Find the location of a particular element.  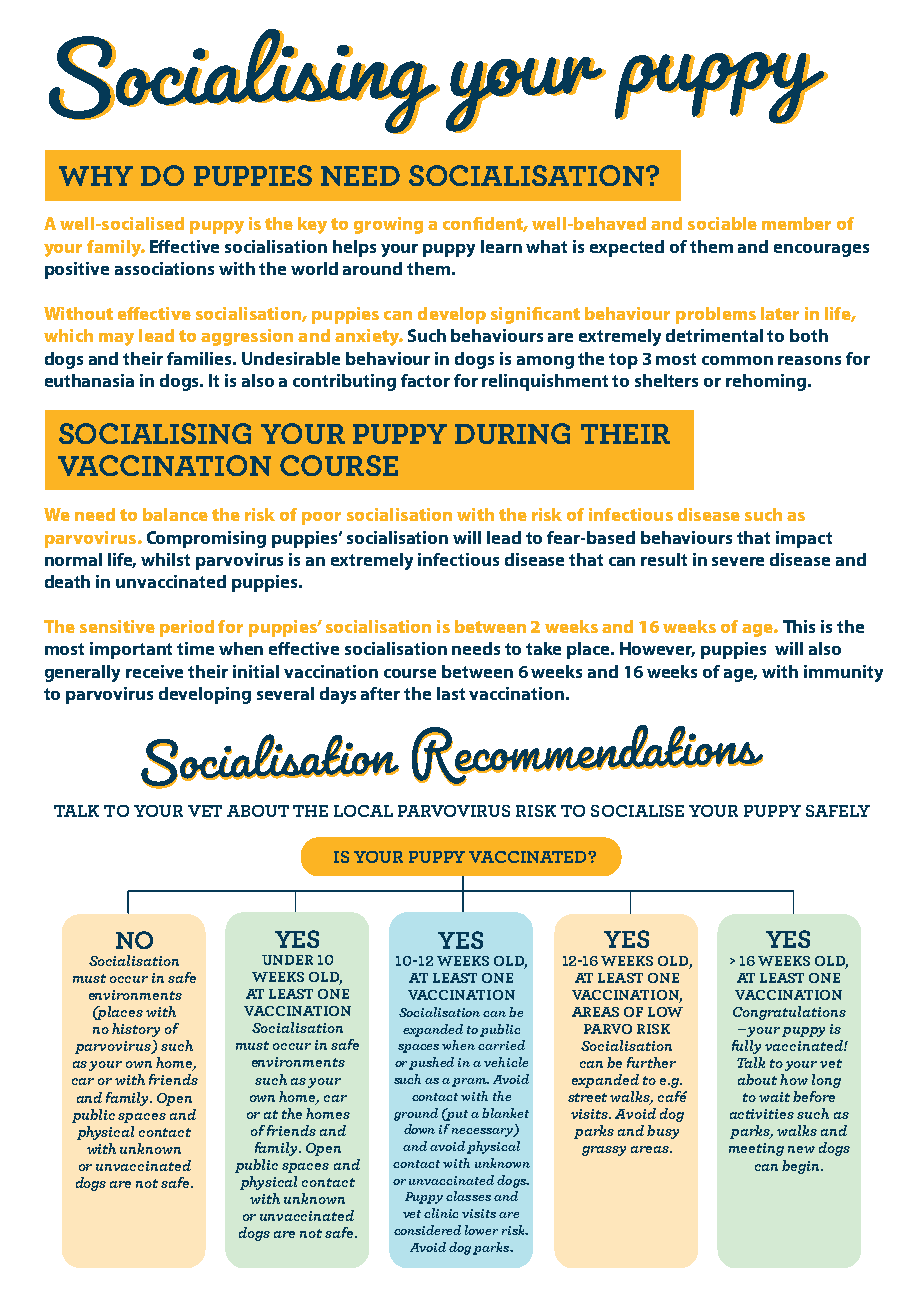

receive is located at coordinates (154, 671).
